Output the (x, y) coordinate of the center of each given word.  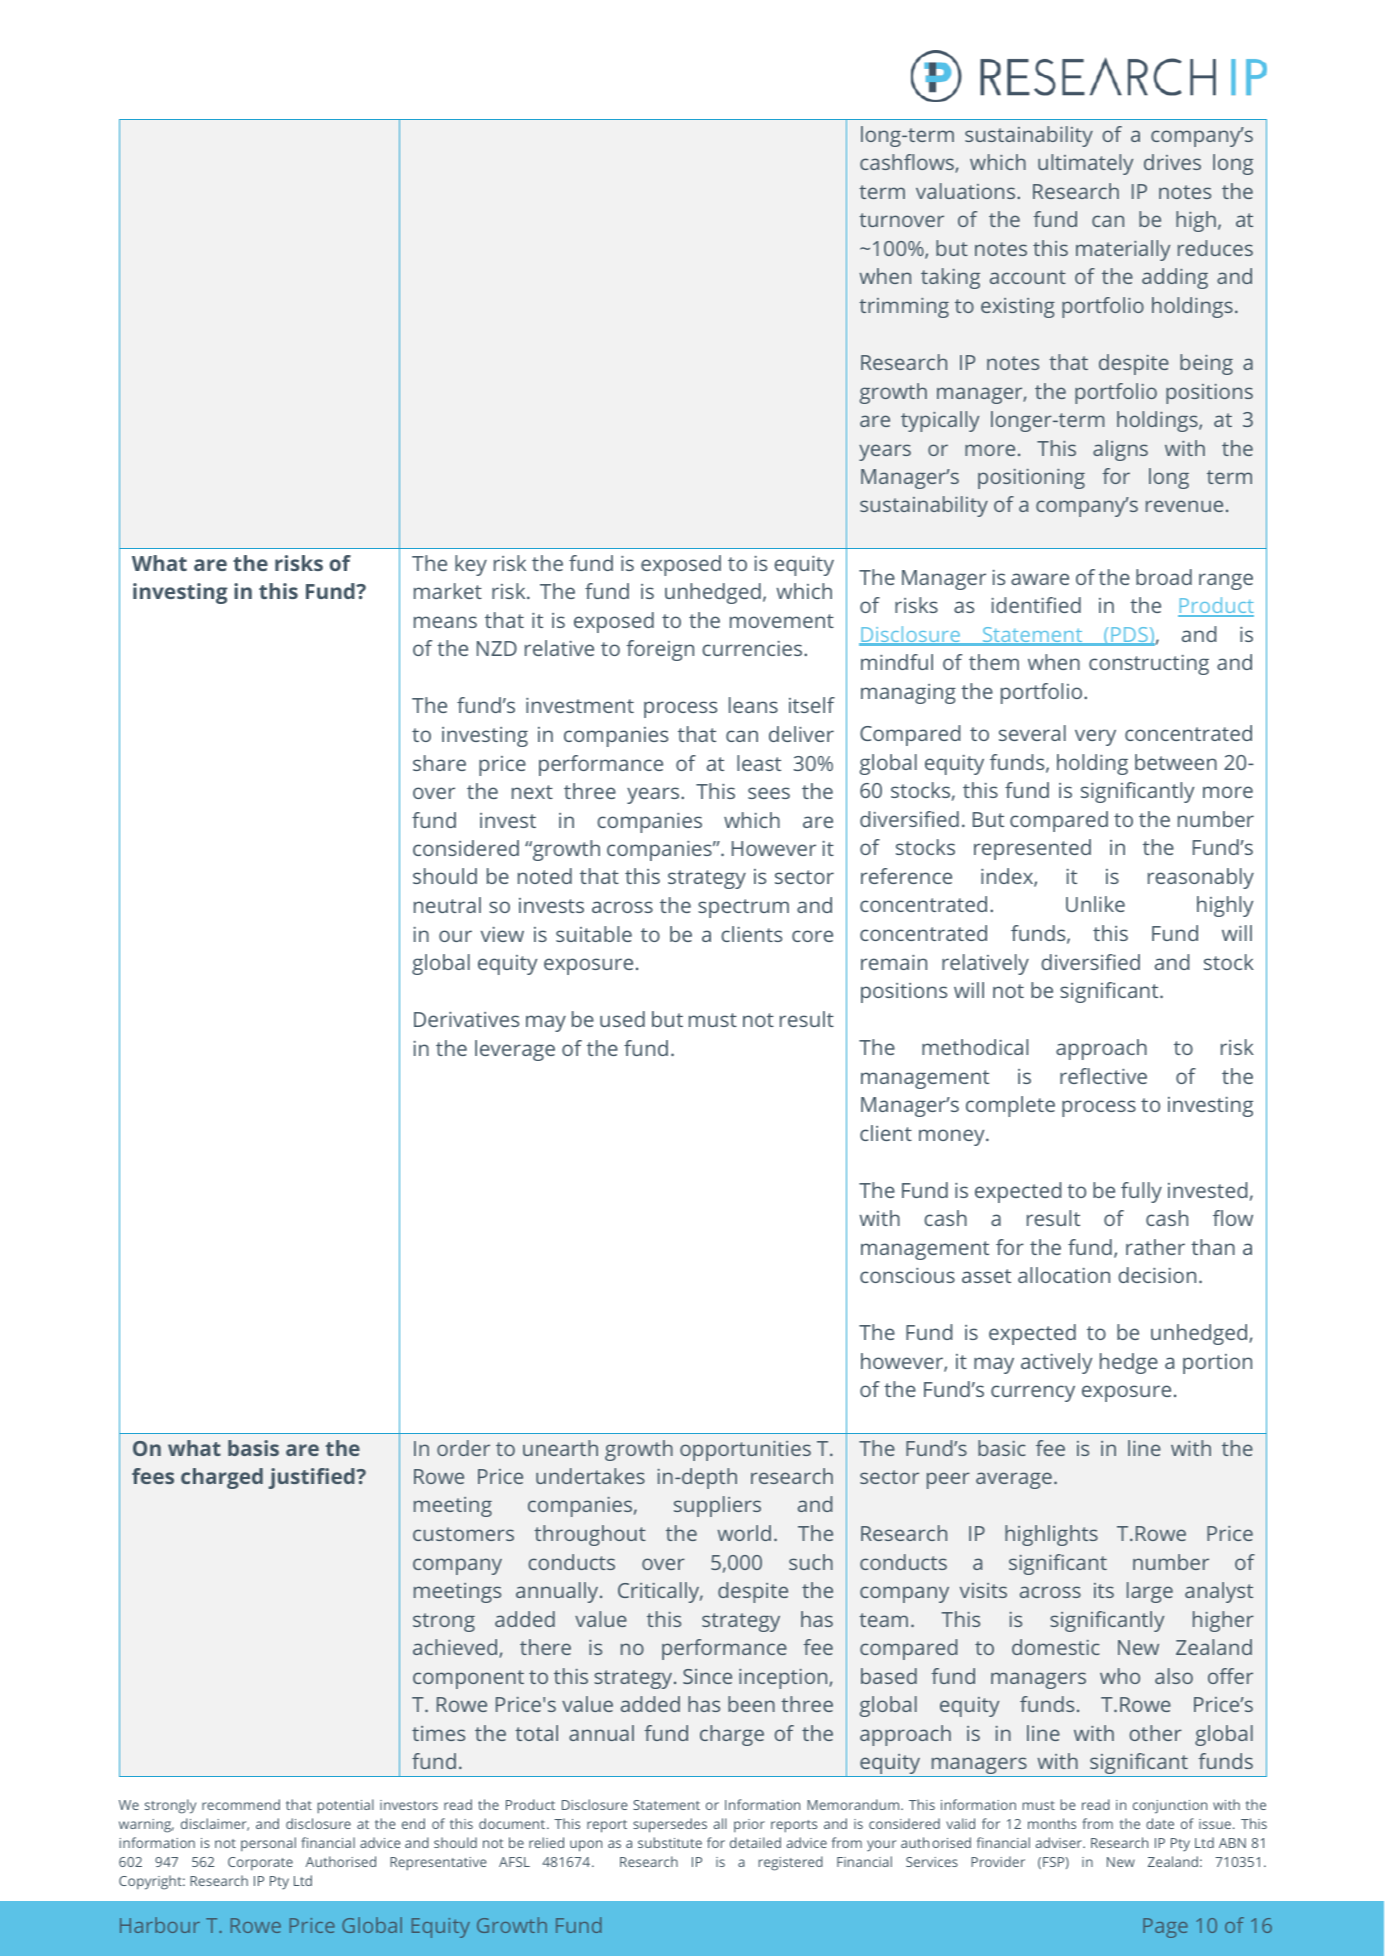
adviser (1060, 1842)
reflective (1103, 1076)
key (471, 565)
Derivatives (466, 1019)
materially (1123, 250)
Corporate (260, 1863)
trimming (904, 307)
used (622, 1019)
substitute (670, 1842)
